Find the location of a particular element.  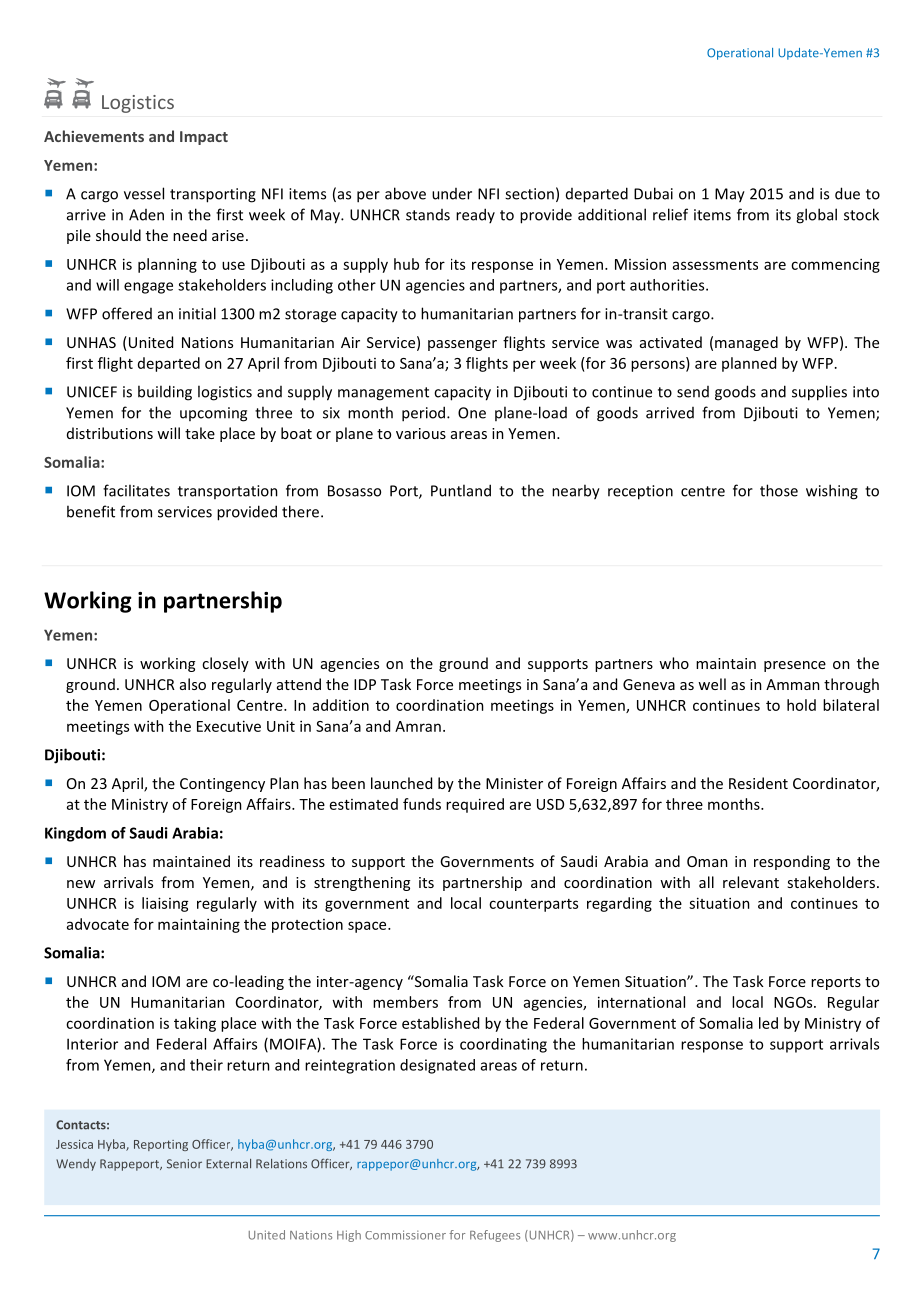

under is located at coordinates (452, 194).
